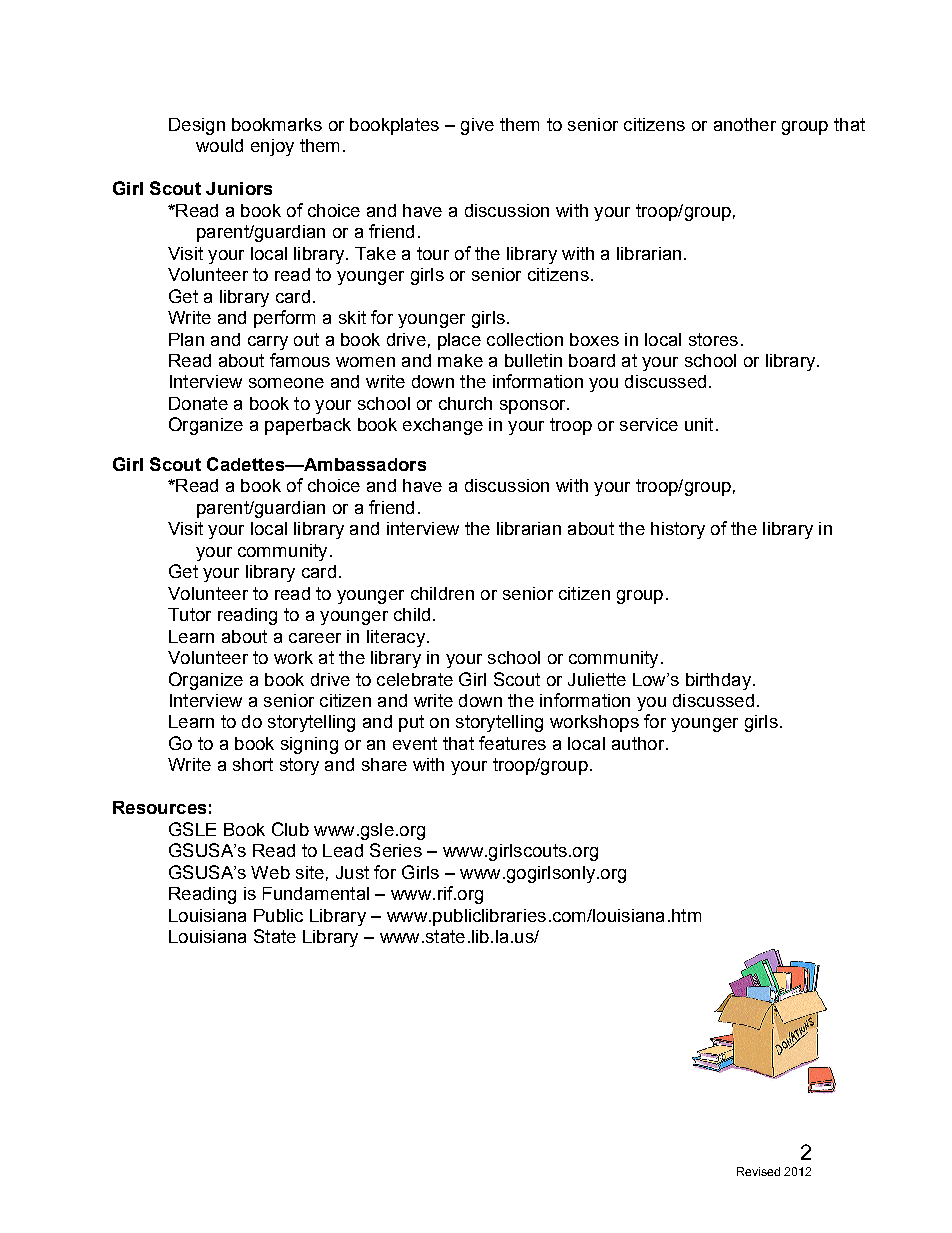 This screenshot has width=952, height=1233. What do you see at coordinates (758, 1171) in the screenshot?
I see `Revised` at bounding box center [758, 1171].
